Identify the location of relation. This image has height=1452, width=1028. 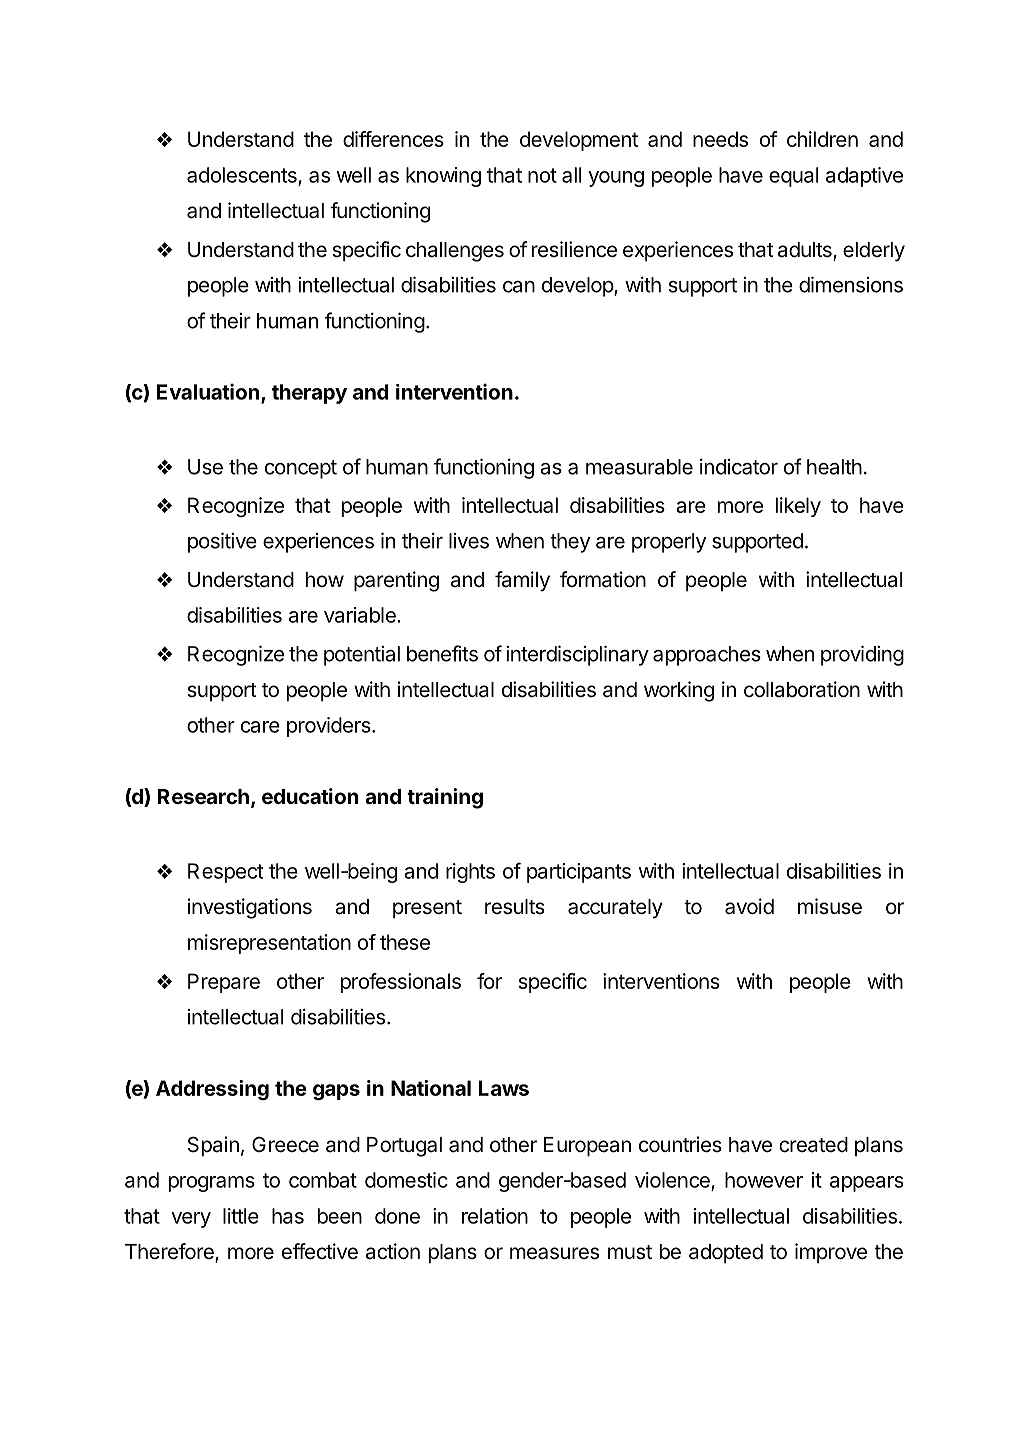
(495, 1216).
